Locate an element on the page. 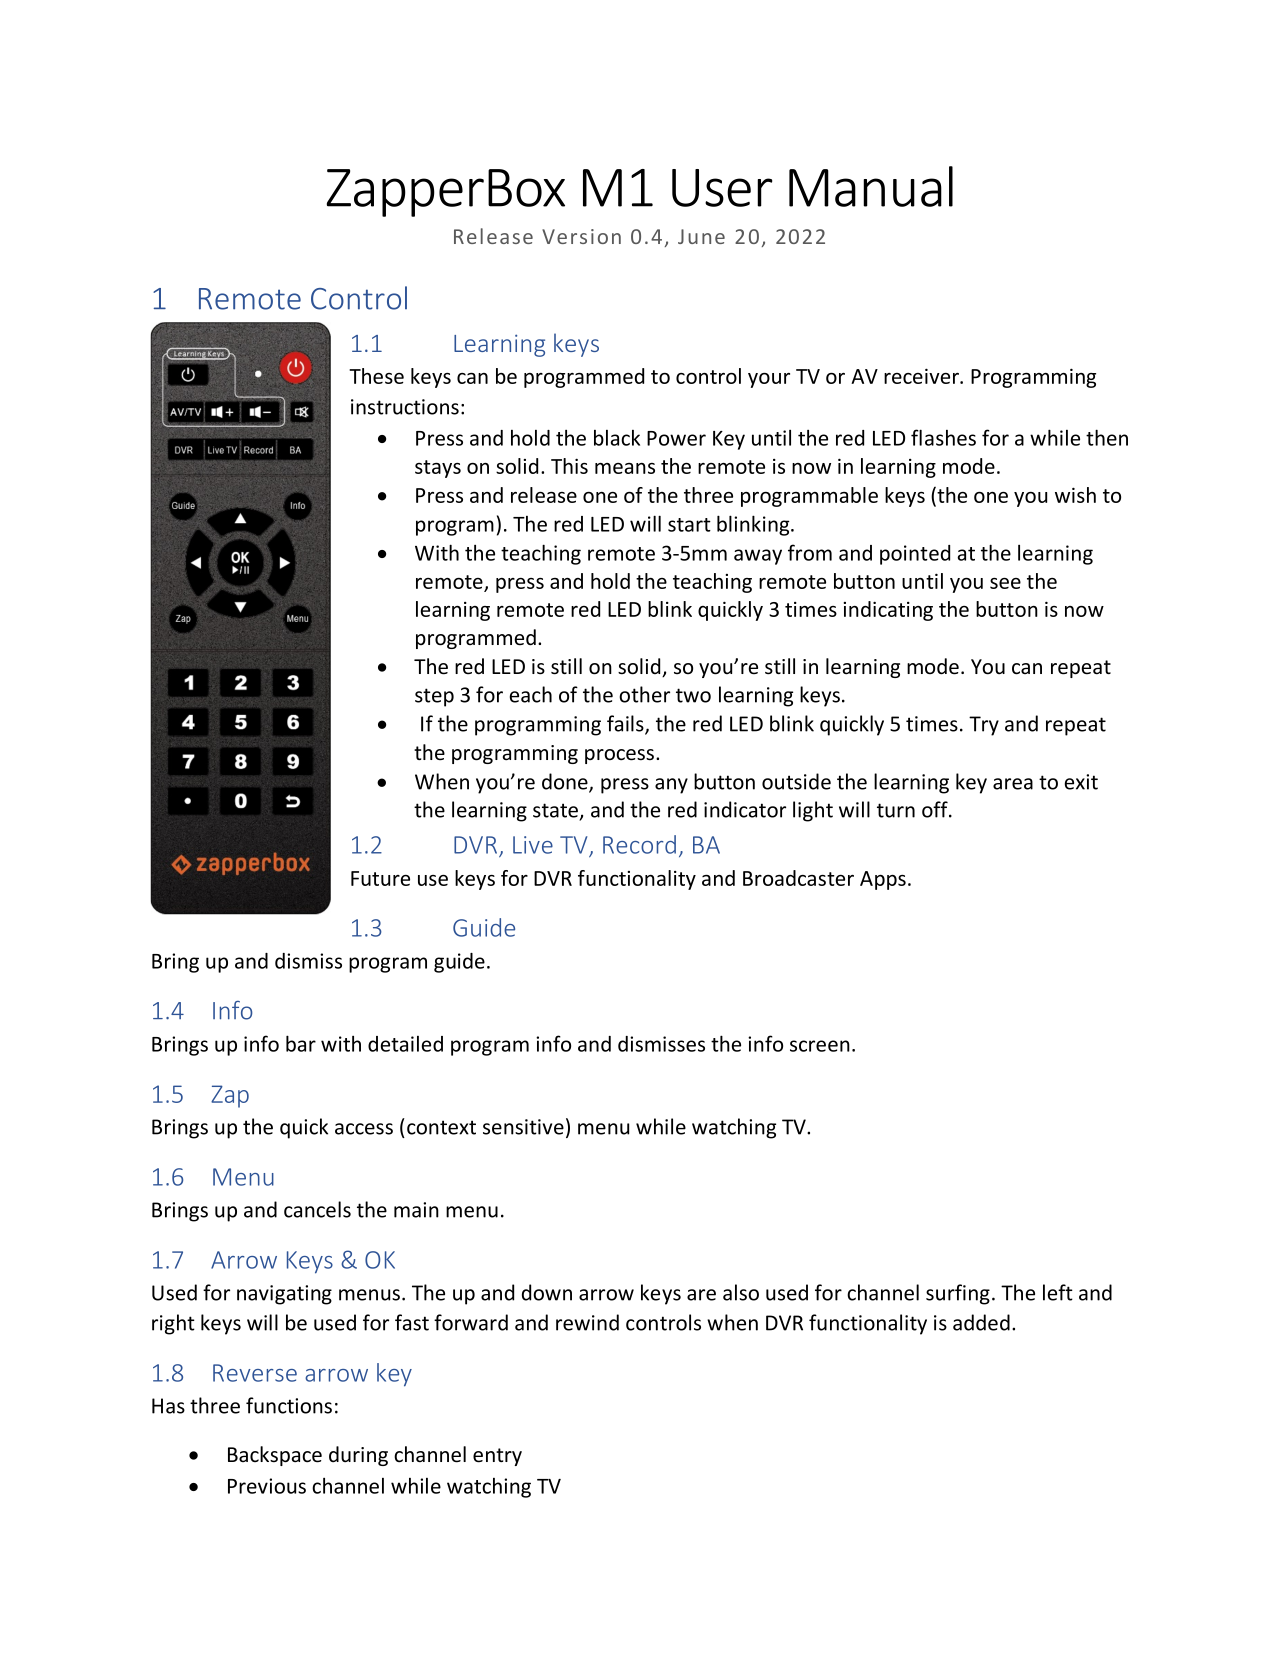  Backspace is located at coordinates (275, 1456).
